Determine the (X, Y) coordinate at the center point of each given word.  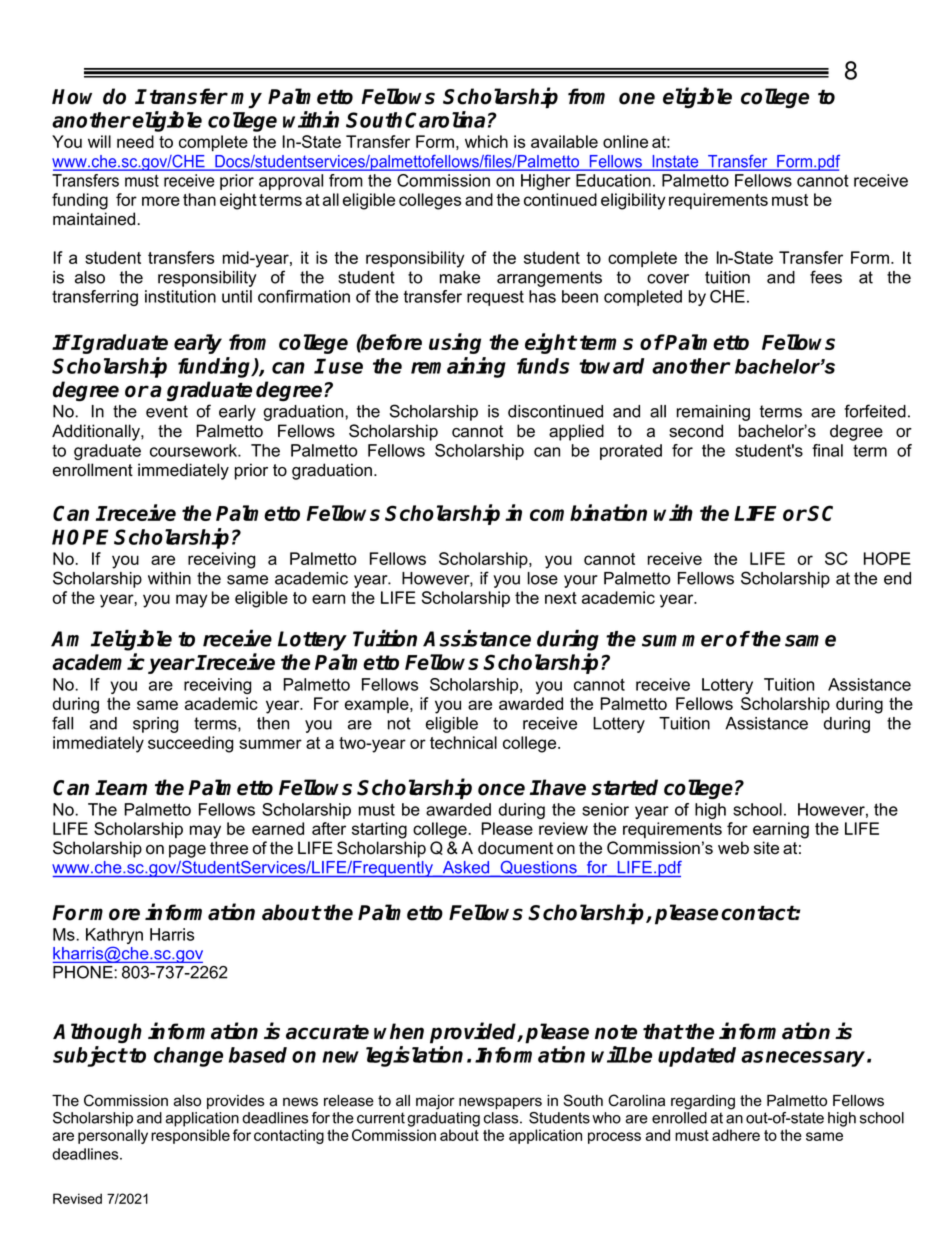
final (827, 450)
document (515, 848)
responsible (190, 1136)
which (486, 141)
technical (463, 742)
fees (826, 277)
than (199, 199)
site (766, 848)
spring (156, 725)
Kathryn (114, 937)
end (897, 578)
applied (576, 432)
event (167, 411)
